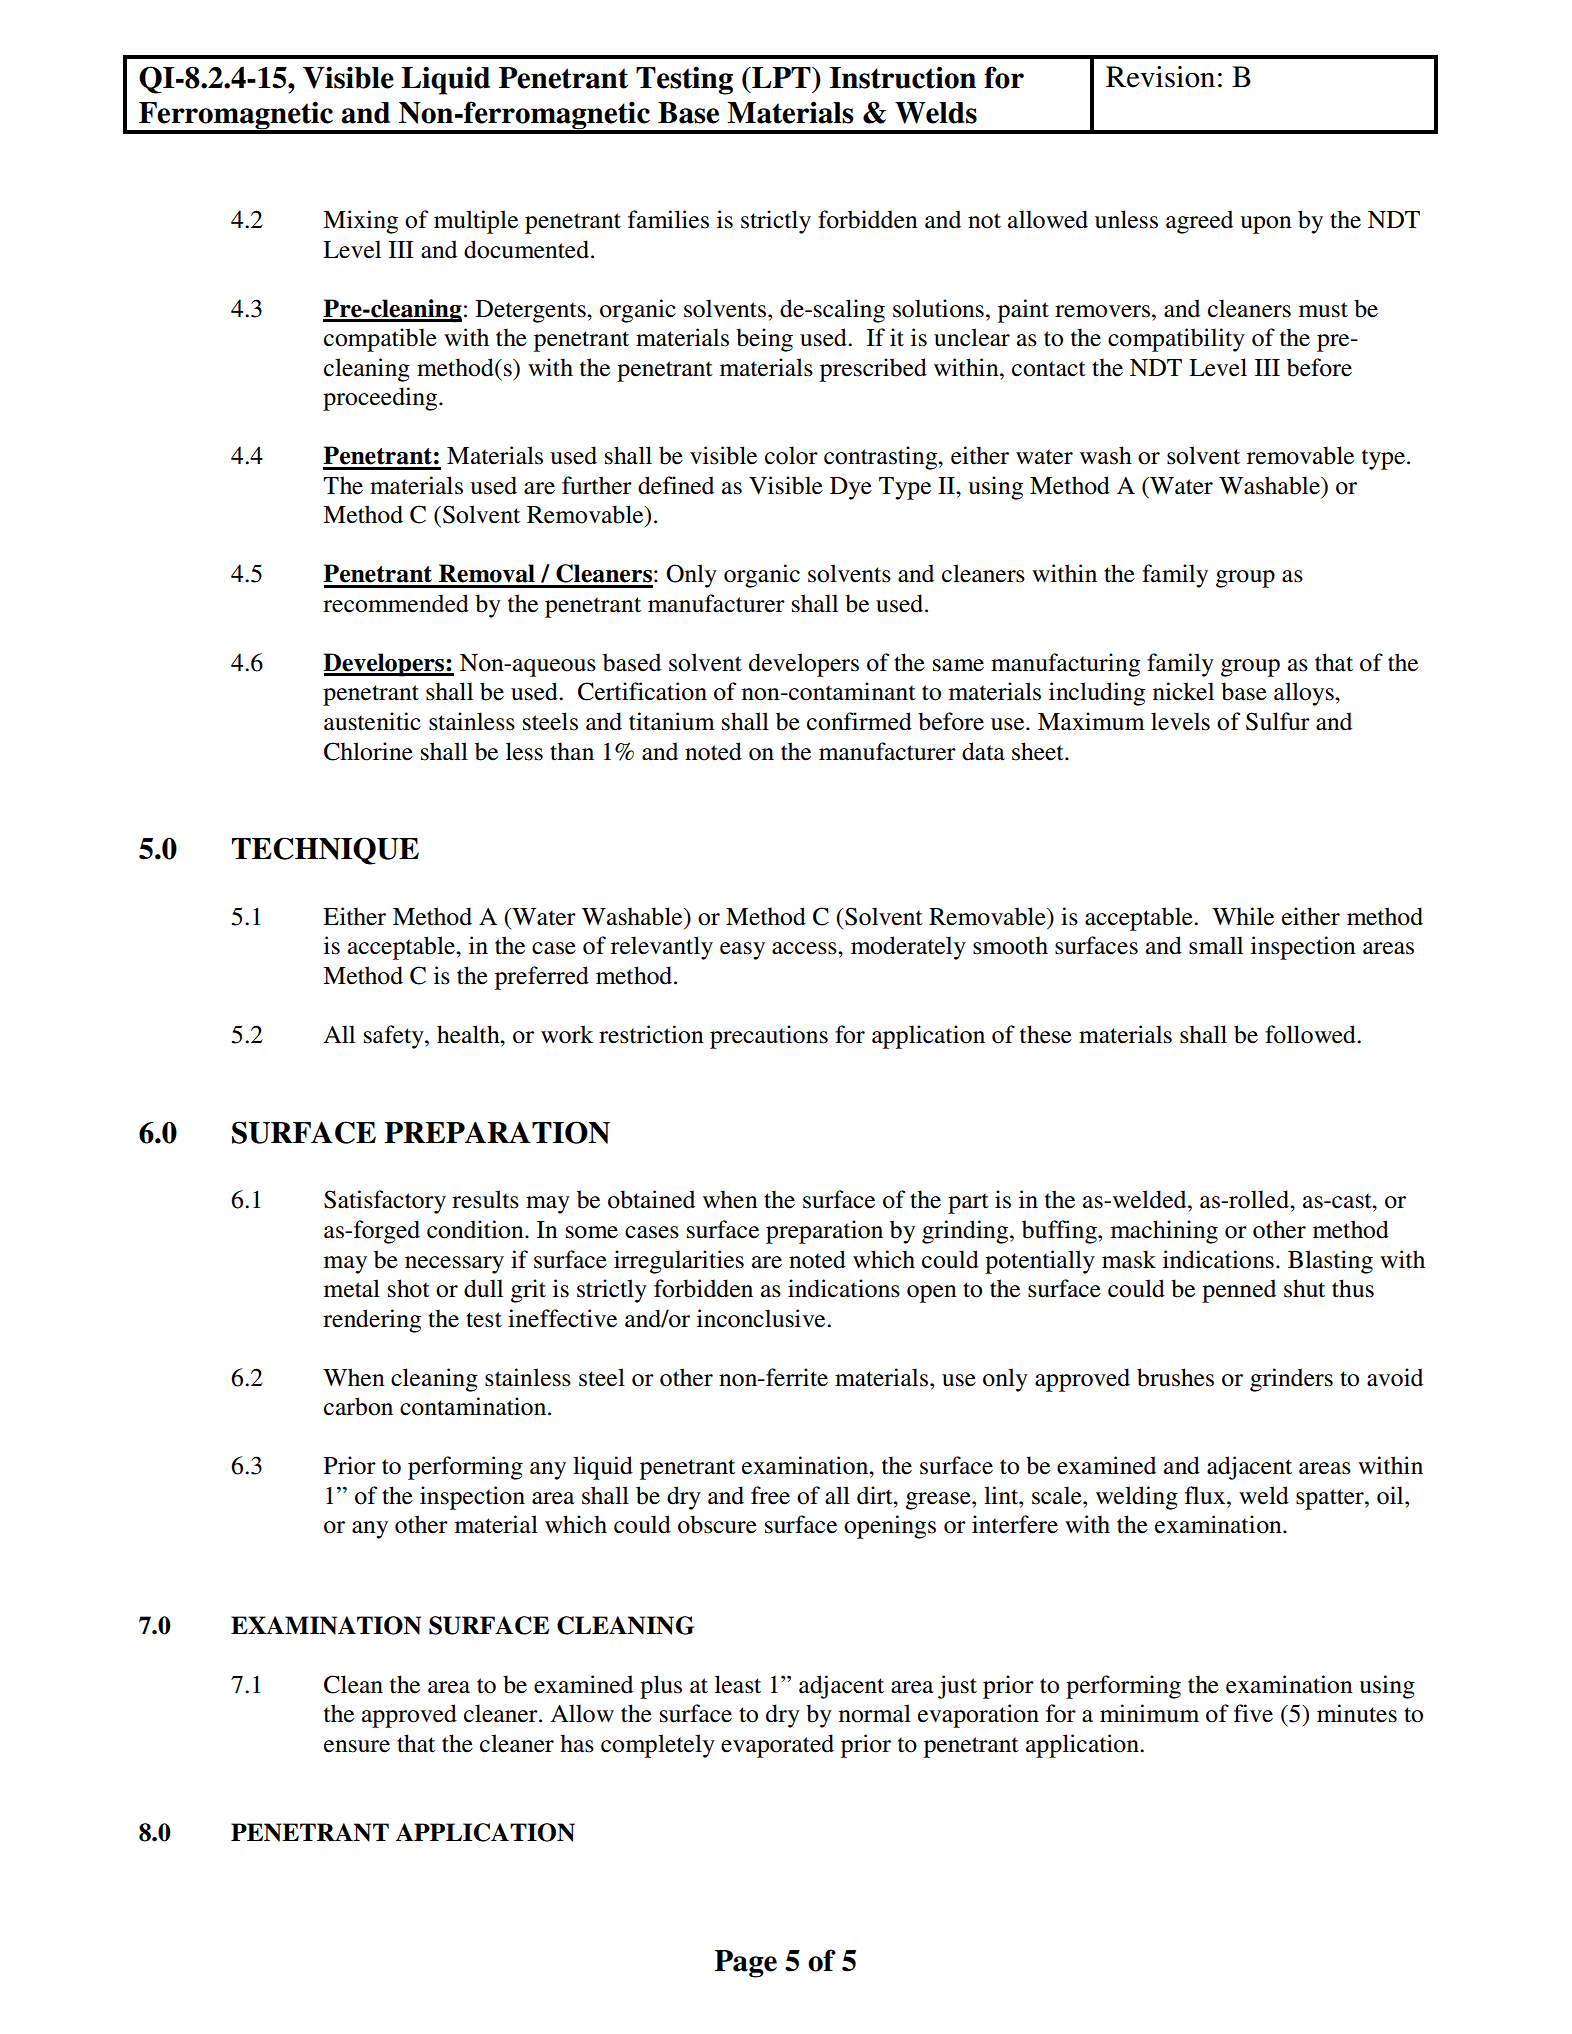  What do you see at coordinates (1305, 694) in the screenshot?
I see `alloys` at bounding box center [1305, 694].
